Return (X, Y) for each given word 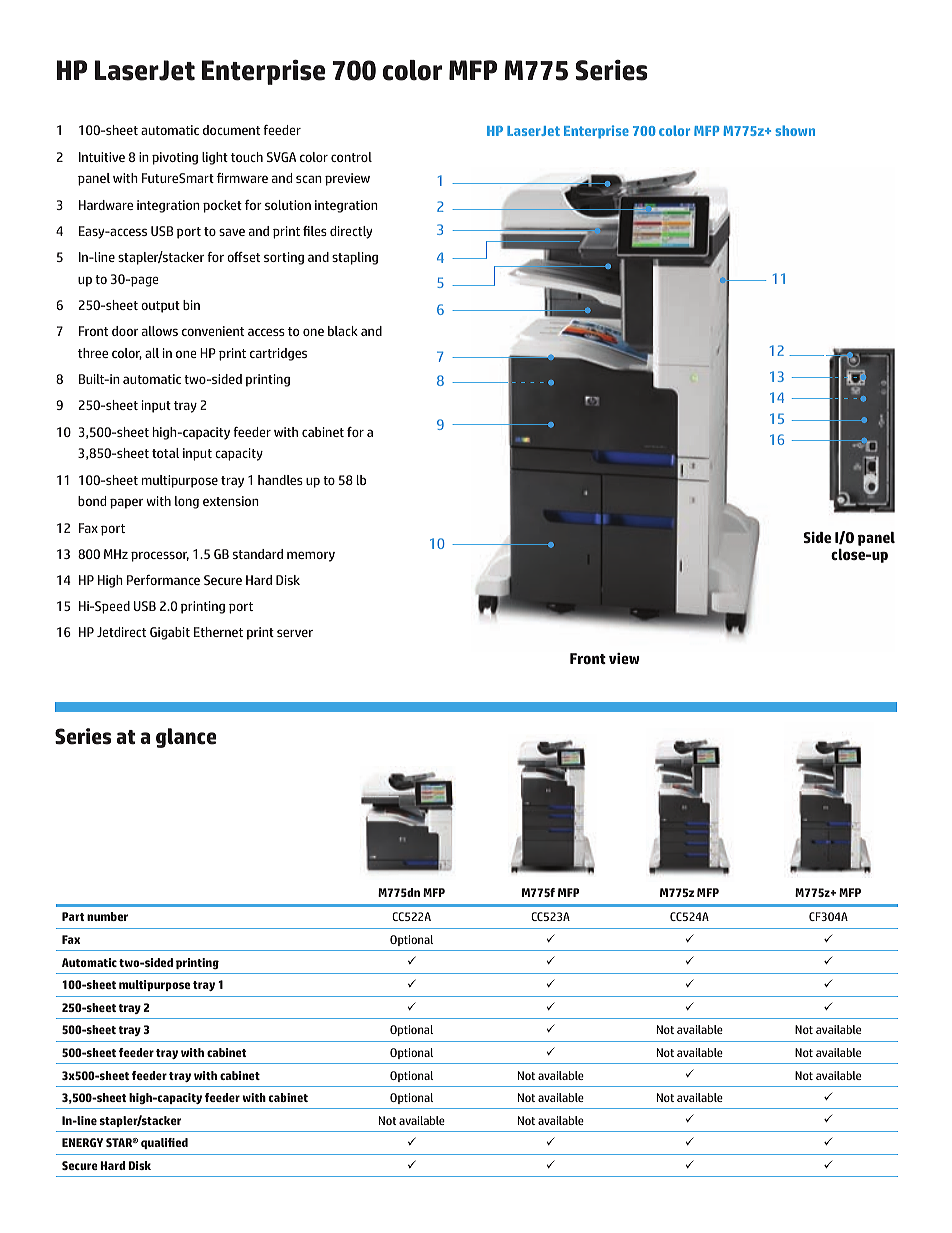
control (351, 157)
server (295, 633)
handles (280, 480)
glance (186, 738)
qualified (164, 1143)
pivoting (175, 158)
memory (311, 556)
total (165, 453)
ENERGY (82, 1142)
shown (795, 130)
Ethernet (218, 632)
